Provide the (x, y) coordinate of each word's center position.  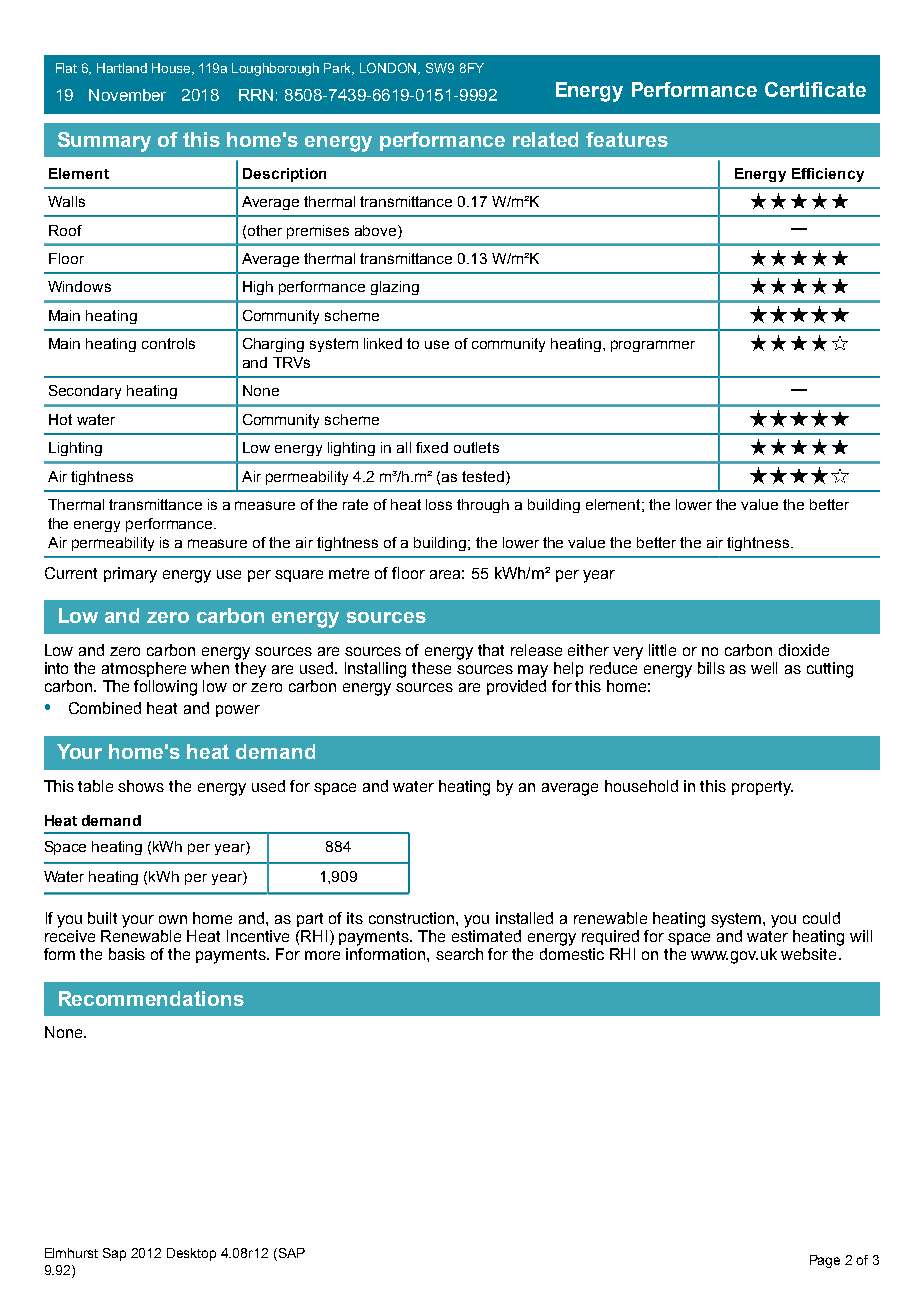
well (764, 668)
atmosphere (144, 669)
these (431, 668)
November (127, 95)
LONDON (390, 69)
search (459, 954)
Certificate (815, 89)
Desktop (191, 1254)
